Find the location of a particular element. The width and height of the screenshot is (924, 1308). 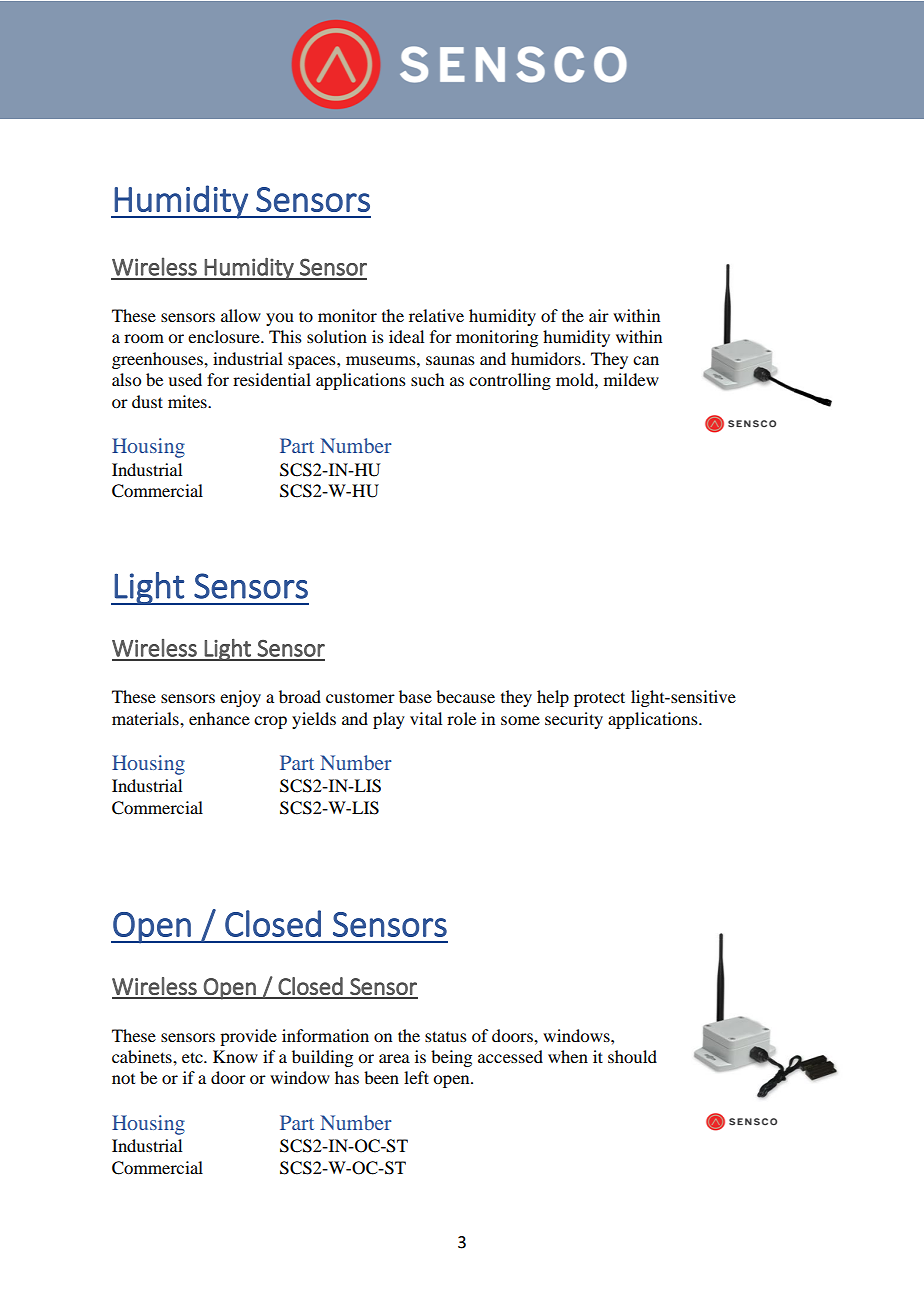

enclosure is located at coordinates (225, 336).
